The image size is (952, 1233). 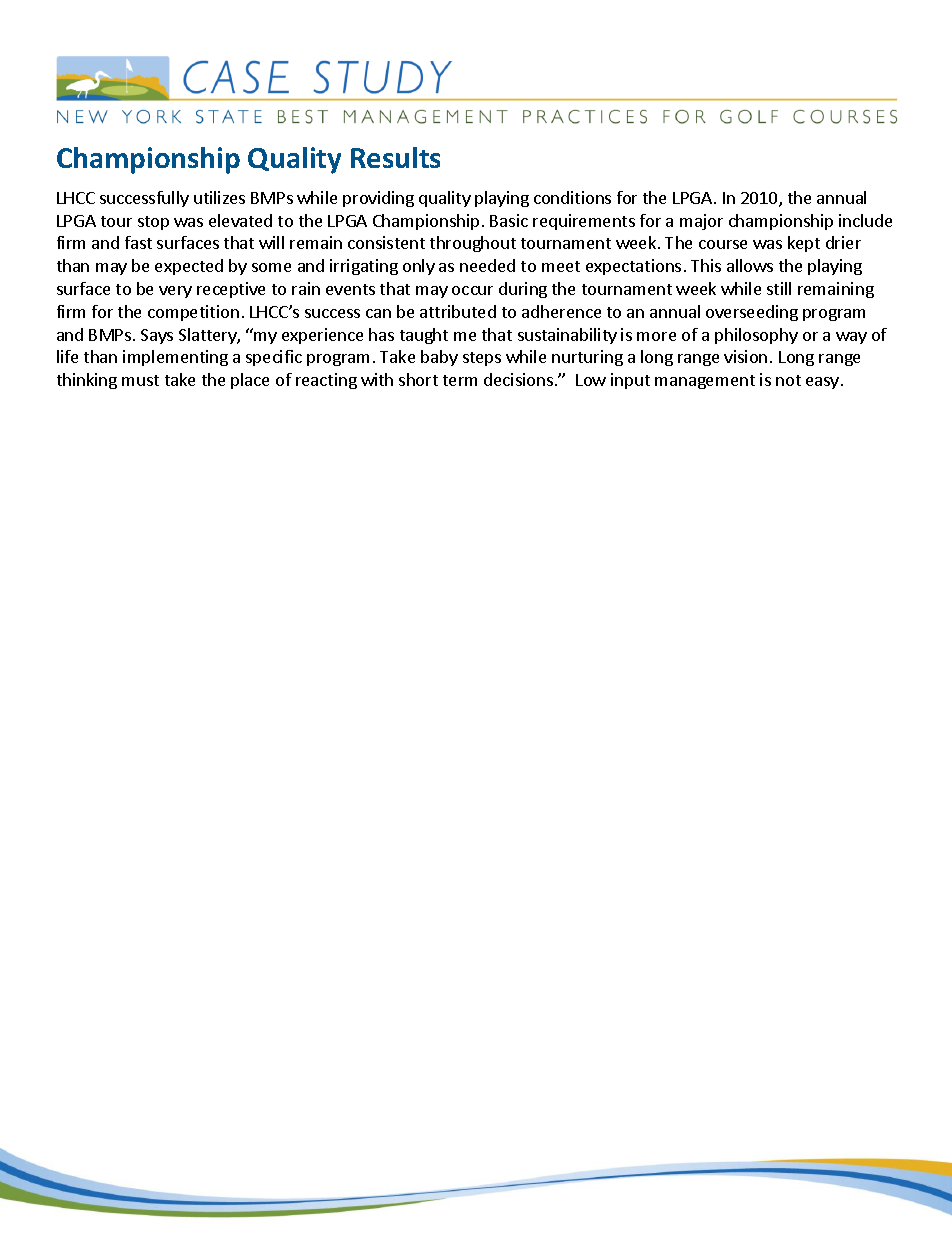 I want to click on must, so click(x=140, y=380).
